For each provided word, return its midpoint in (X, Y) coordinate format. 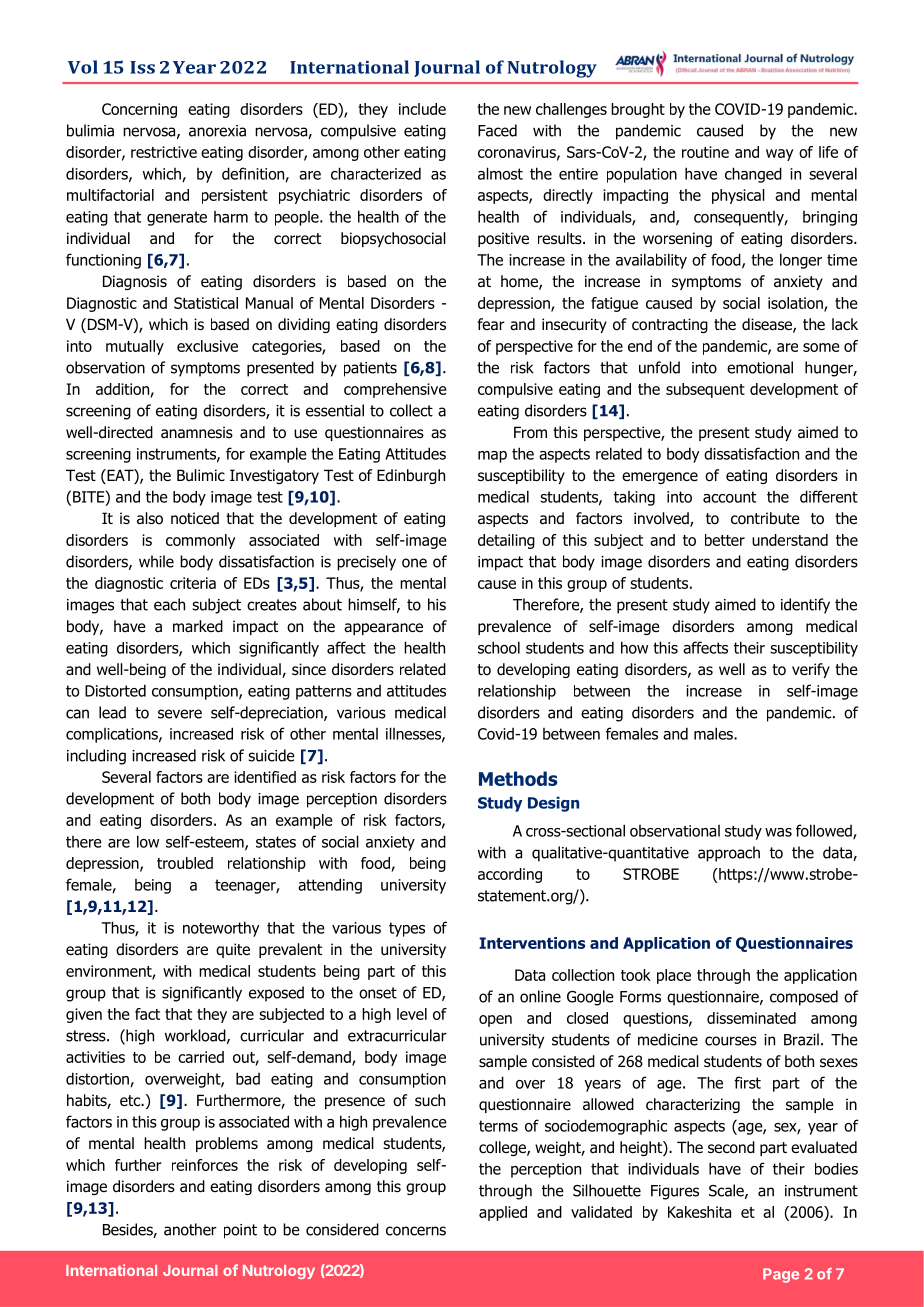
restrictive (164, 152)
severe (180, 714)
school (499, 647)
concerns (416, 1231)
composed (804, 998)
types (407, 929)
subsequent (705, 390)
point (240, 1231)
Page (781, 1275)
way (779, 155)
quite (233, 950)
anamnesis (197, 432)
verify (811, 670)
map (492, 457)
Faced (497, 130)
